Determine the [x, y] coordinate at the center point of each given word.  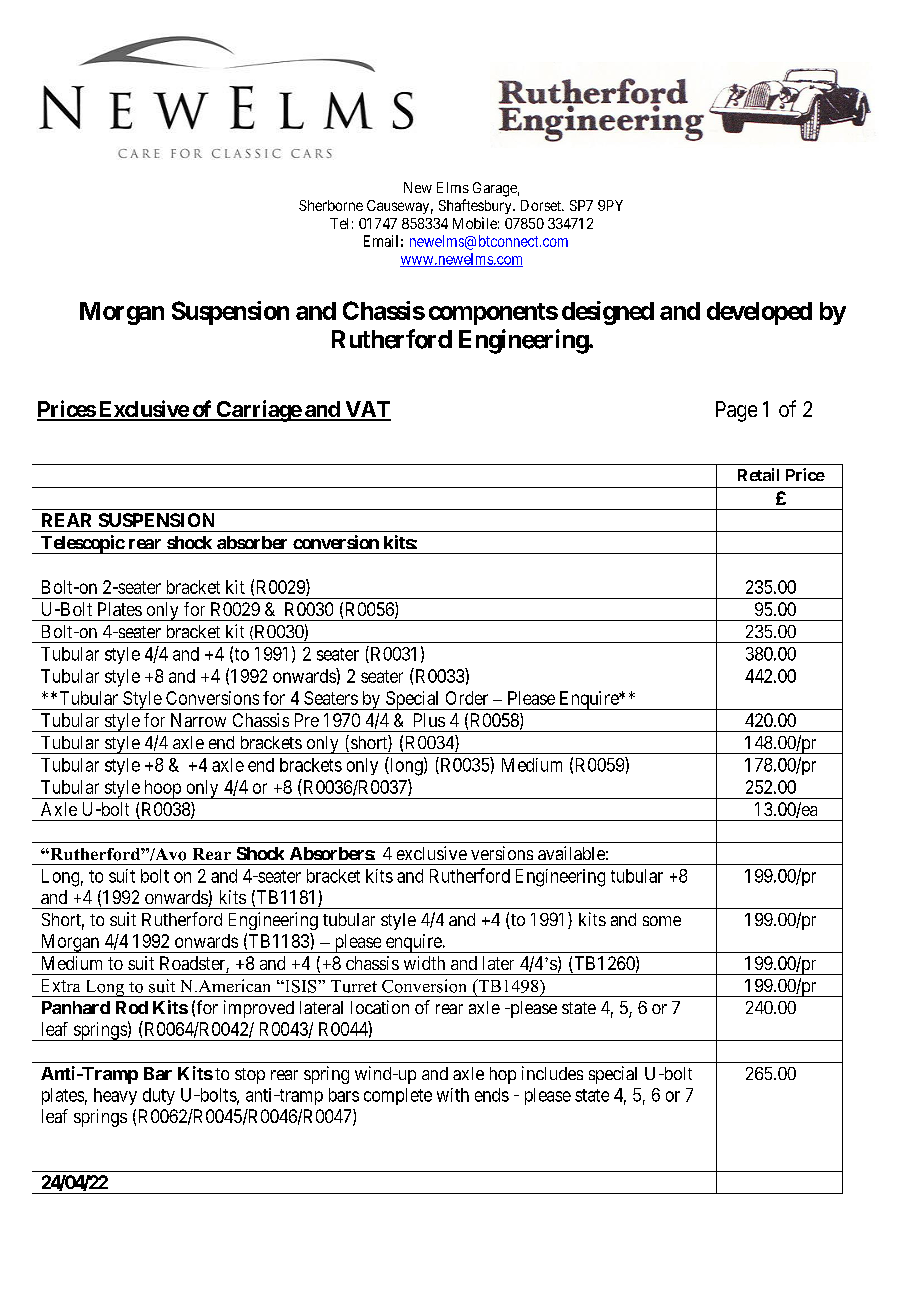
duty [159, 1096]
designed [608, 313]
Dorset [542, 205]
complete [398, 1096]
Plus [429, 720]
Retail [758, 474]
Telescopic [82, 544]
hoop [162, 789]
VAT [367, 410]
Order [467, 698]
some [662, 921]
